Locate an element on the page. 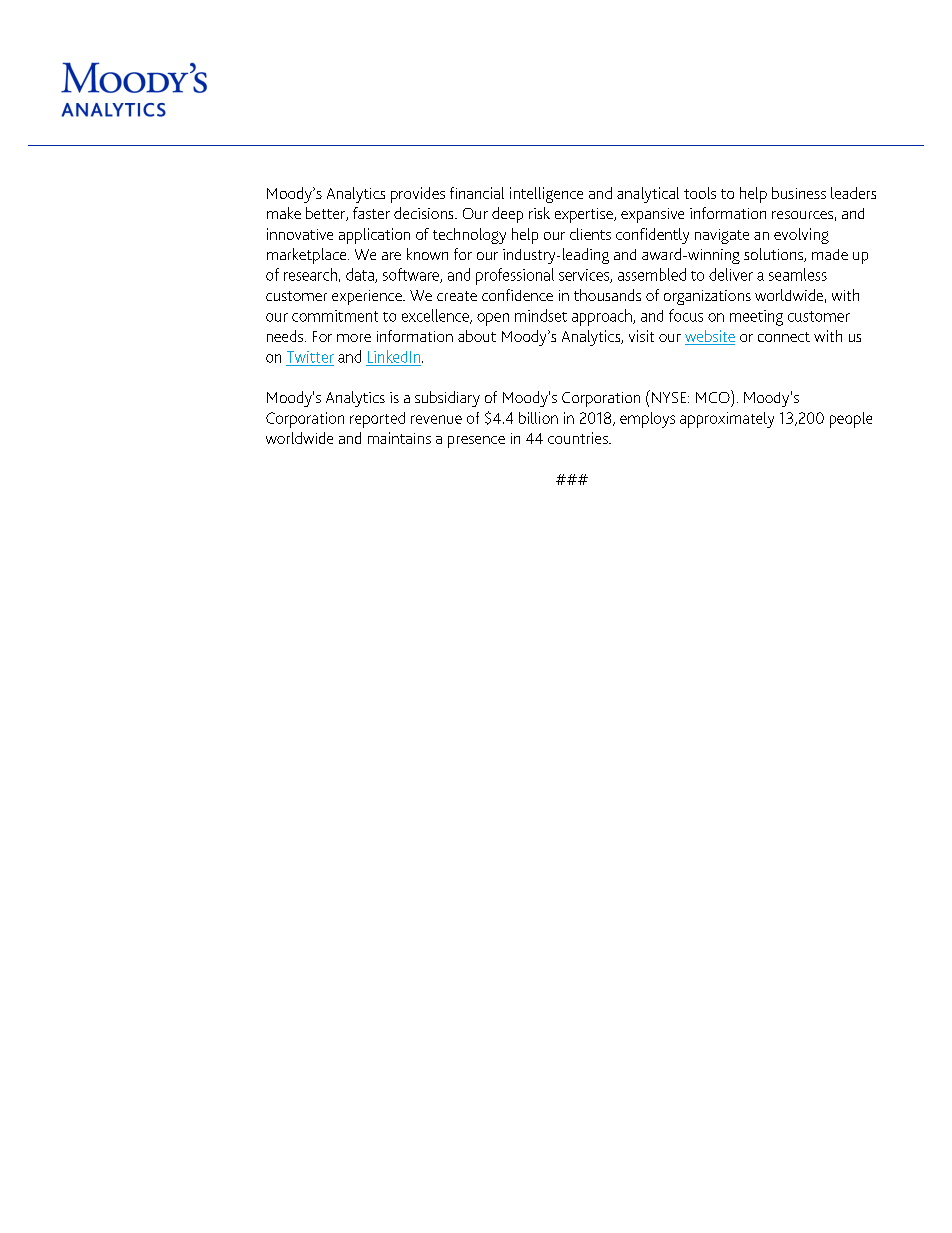  commitment is located at coordinates (335, 316).
